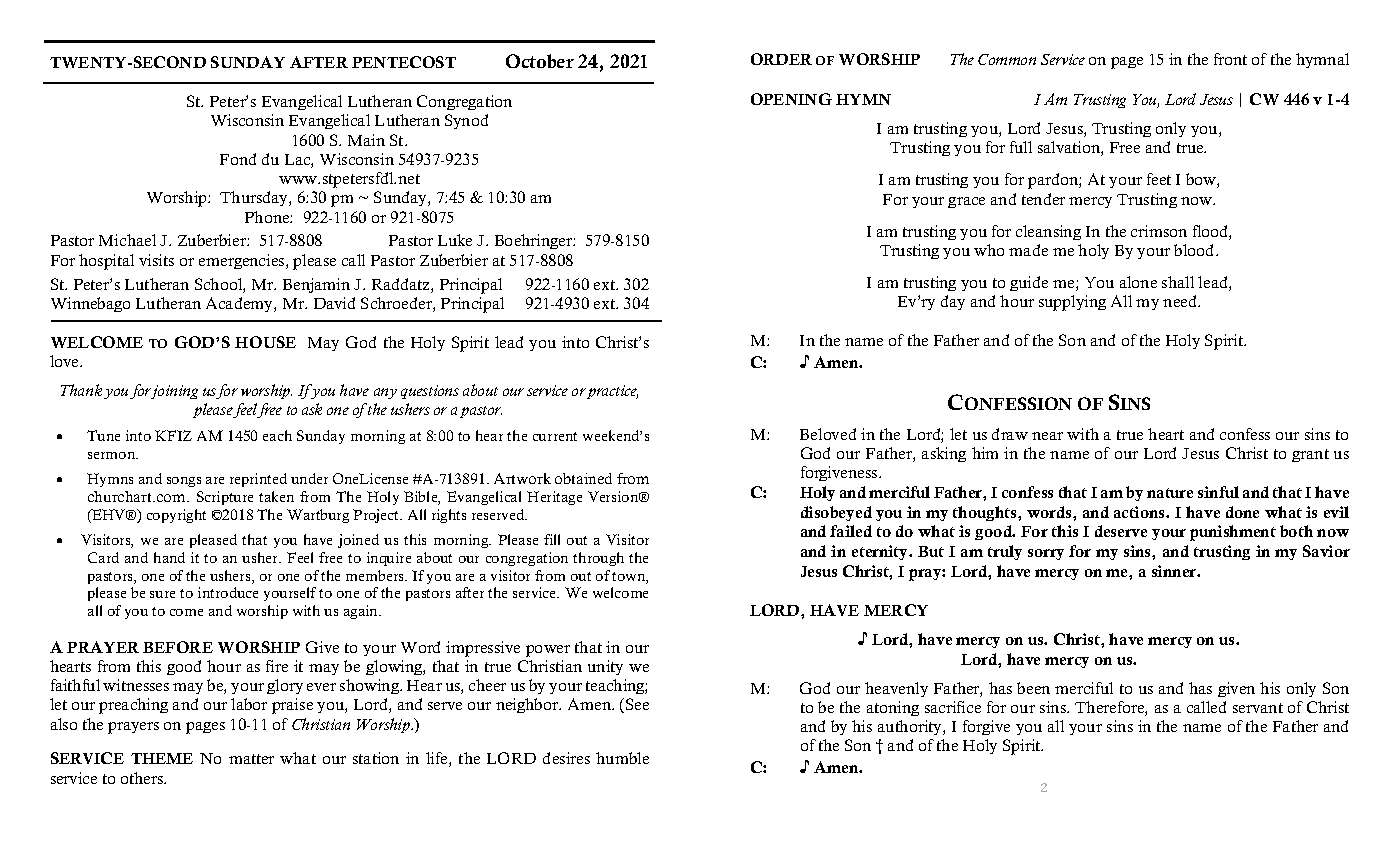 The image size is (1400, 850). I want to click on PENTECOST, so click(404, 62).
